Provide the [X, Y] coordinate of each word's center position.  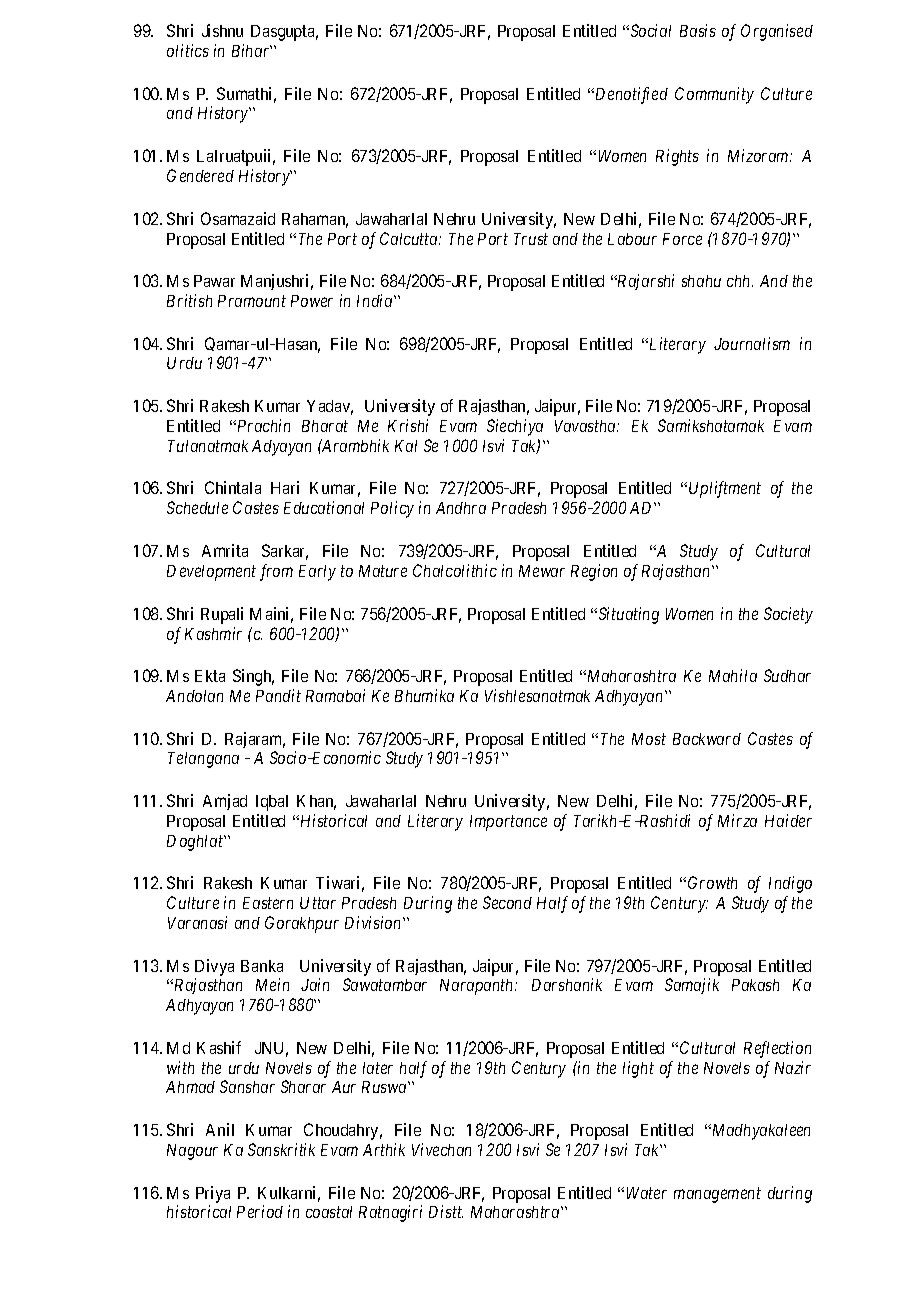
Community [714, 95]
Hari [285, 487]
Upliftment [725, 489]
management [717, 1195]
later [378, 1068]
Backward [707, 739]
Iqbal [272, 803]
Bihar [252, 50]
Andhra [461, 508]
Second [507, 902]
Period [260, 1211]
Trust [531, 239]
